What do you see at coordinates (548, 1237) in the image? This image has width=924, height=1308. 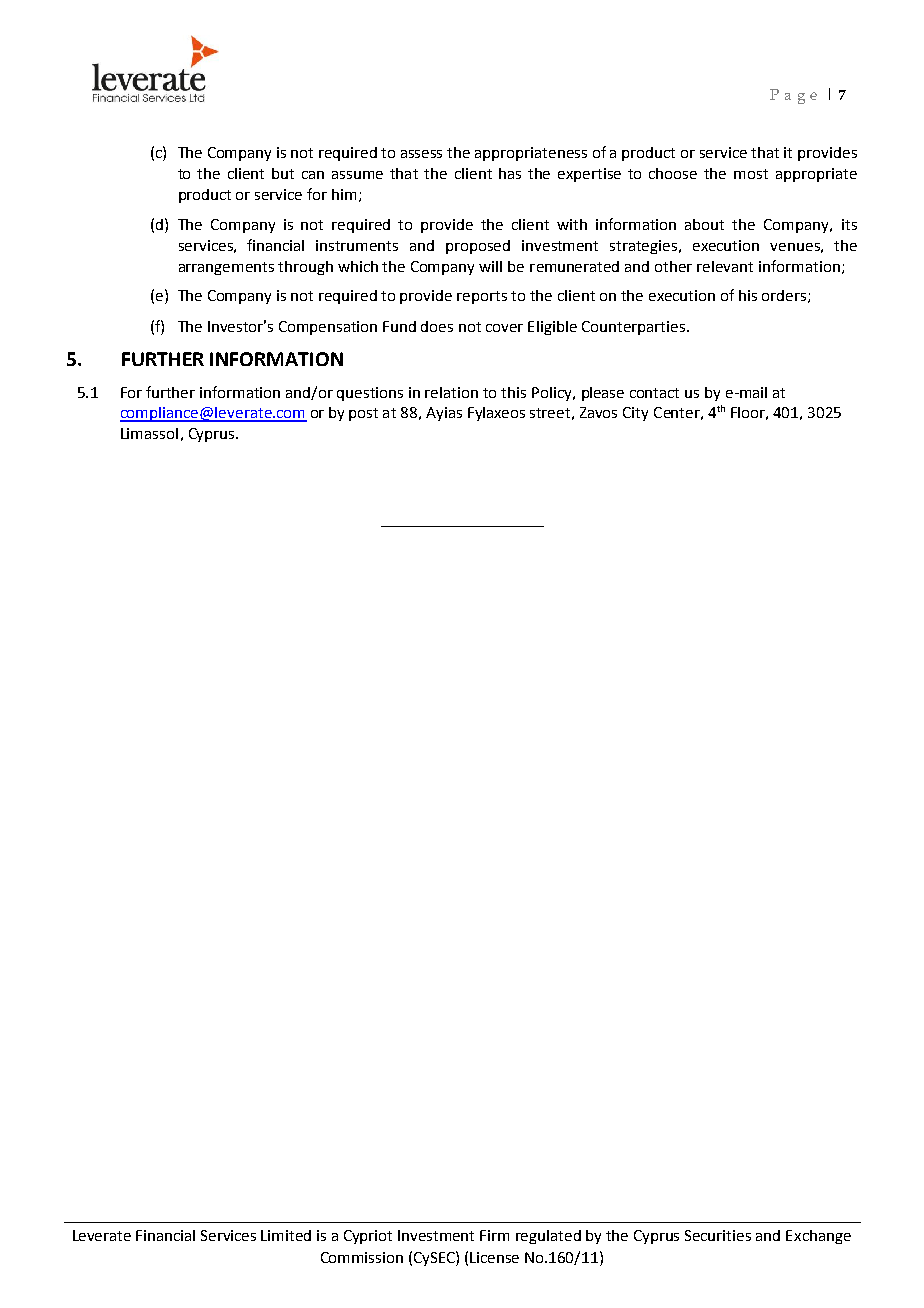 I see `regulated` at bounding box center [548, 1237].
